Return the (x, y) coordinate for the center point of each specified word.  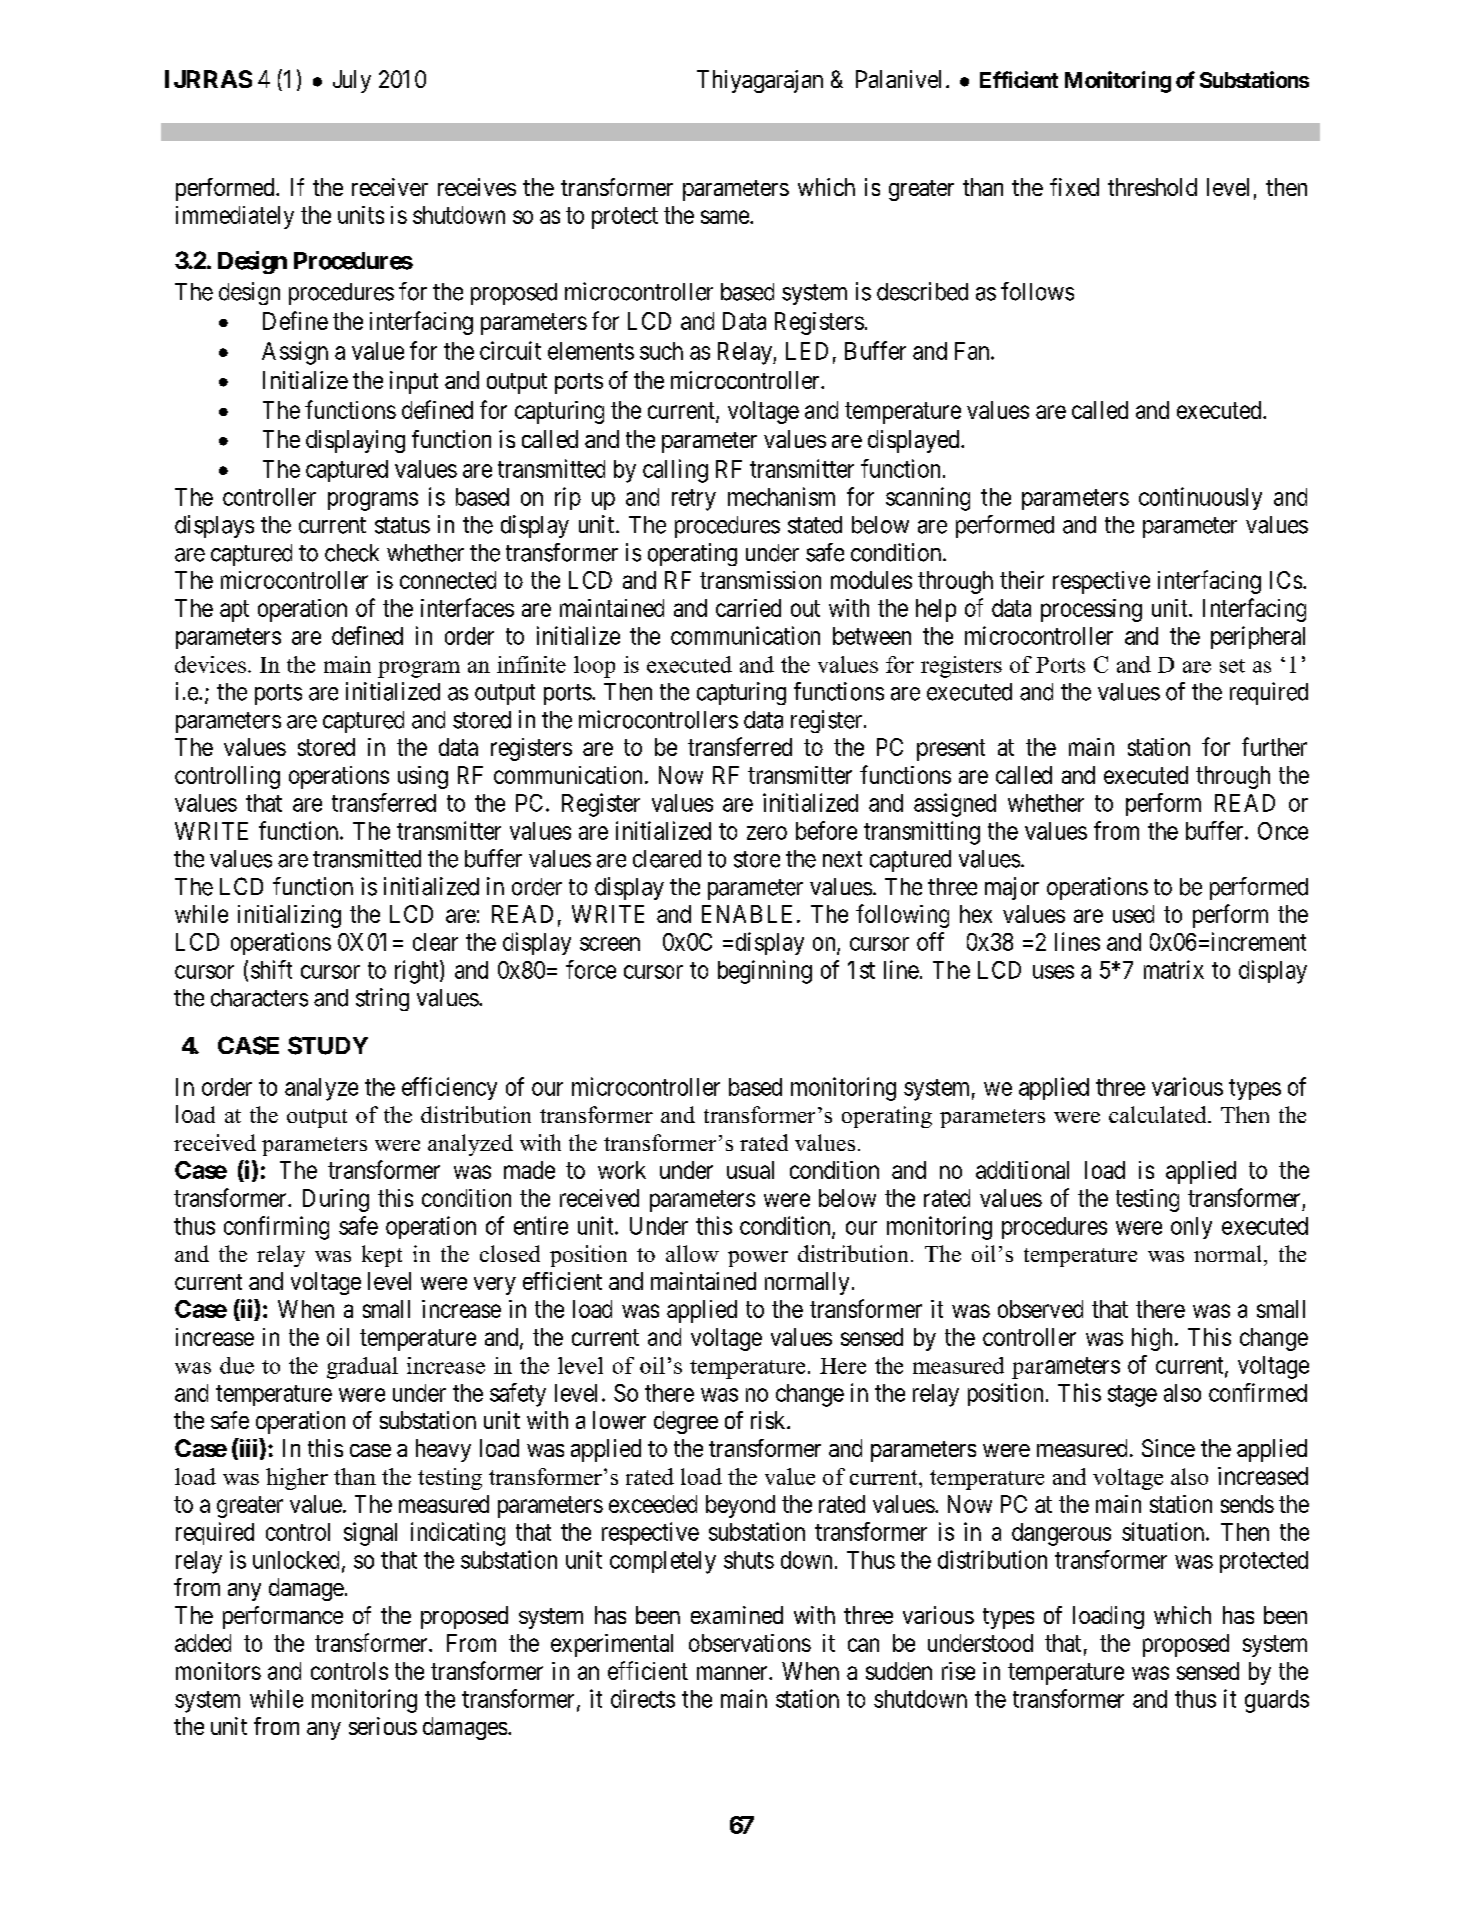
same (726, 217)
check (352, 553)
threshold (1152, 187)
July (352, 81)
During (336, 1200)
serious (383, 1726)
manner (733, 1673)
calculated (1159, 1114)
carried (748, 608)
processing (1091, 610)
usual (750, 1170)
